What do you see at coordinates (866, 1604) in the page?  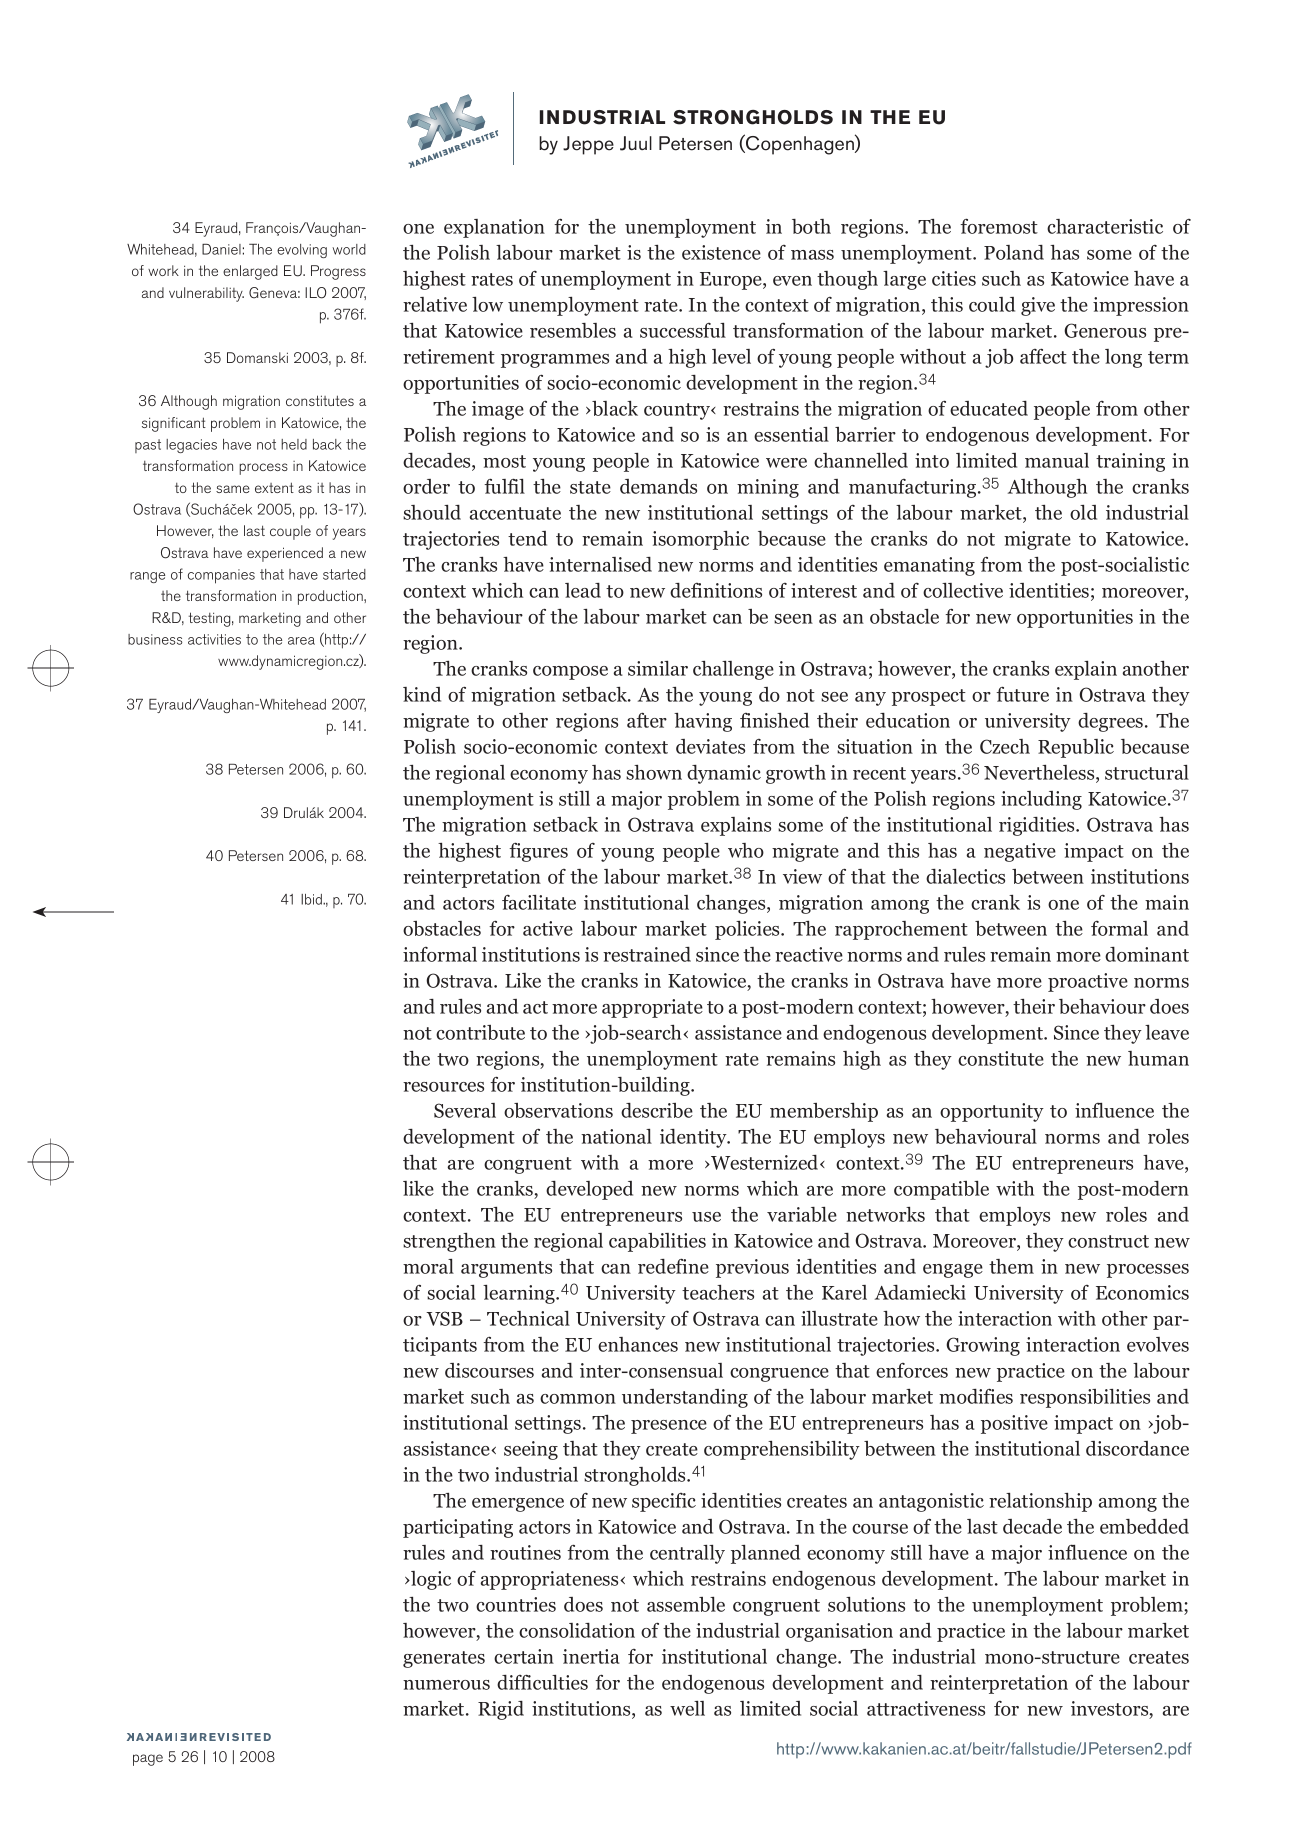 I see `solutions` at bounding box center [866, 1604].
